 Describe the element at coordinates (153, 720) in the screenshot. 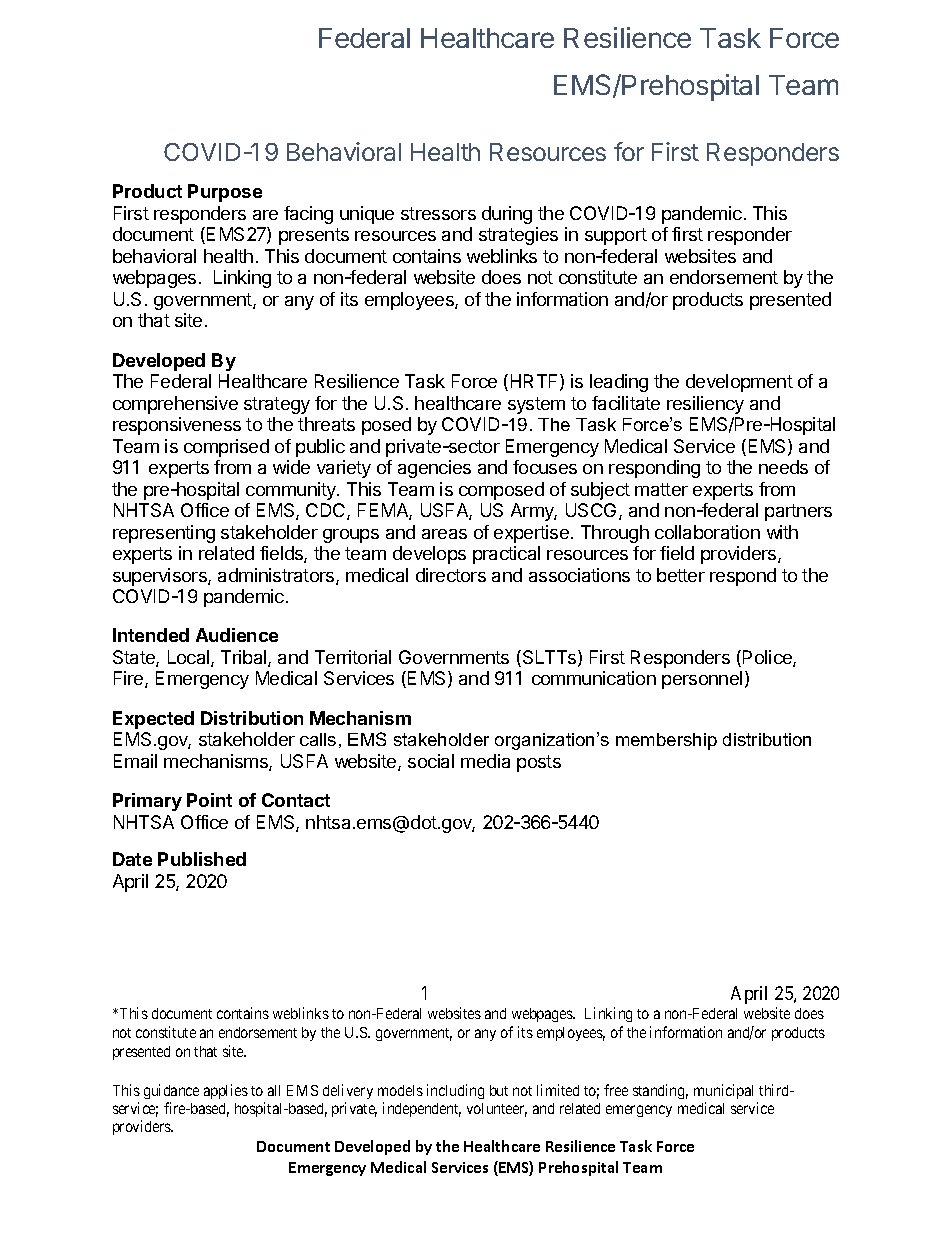

I see `Expected` at that location.
